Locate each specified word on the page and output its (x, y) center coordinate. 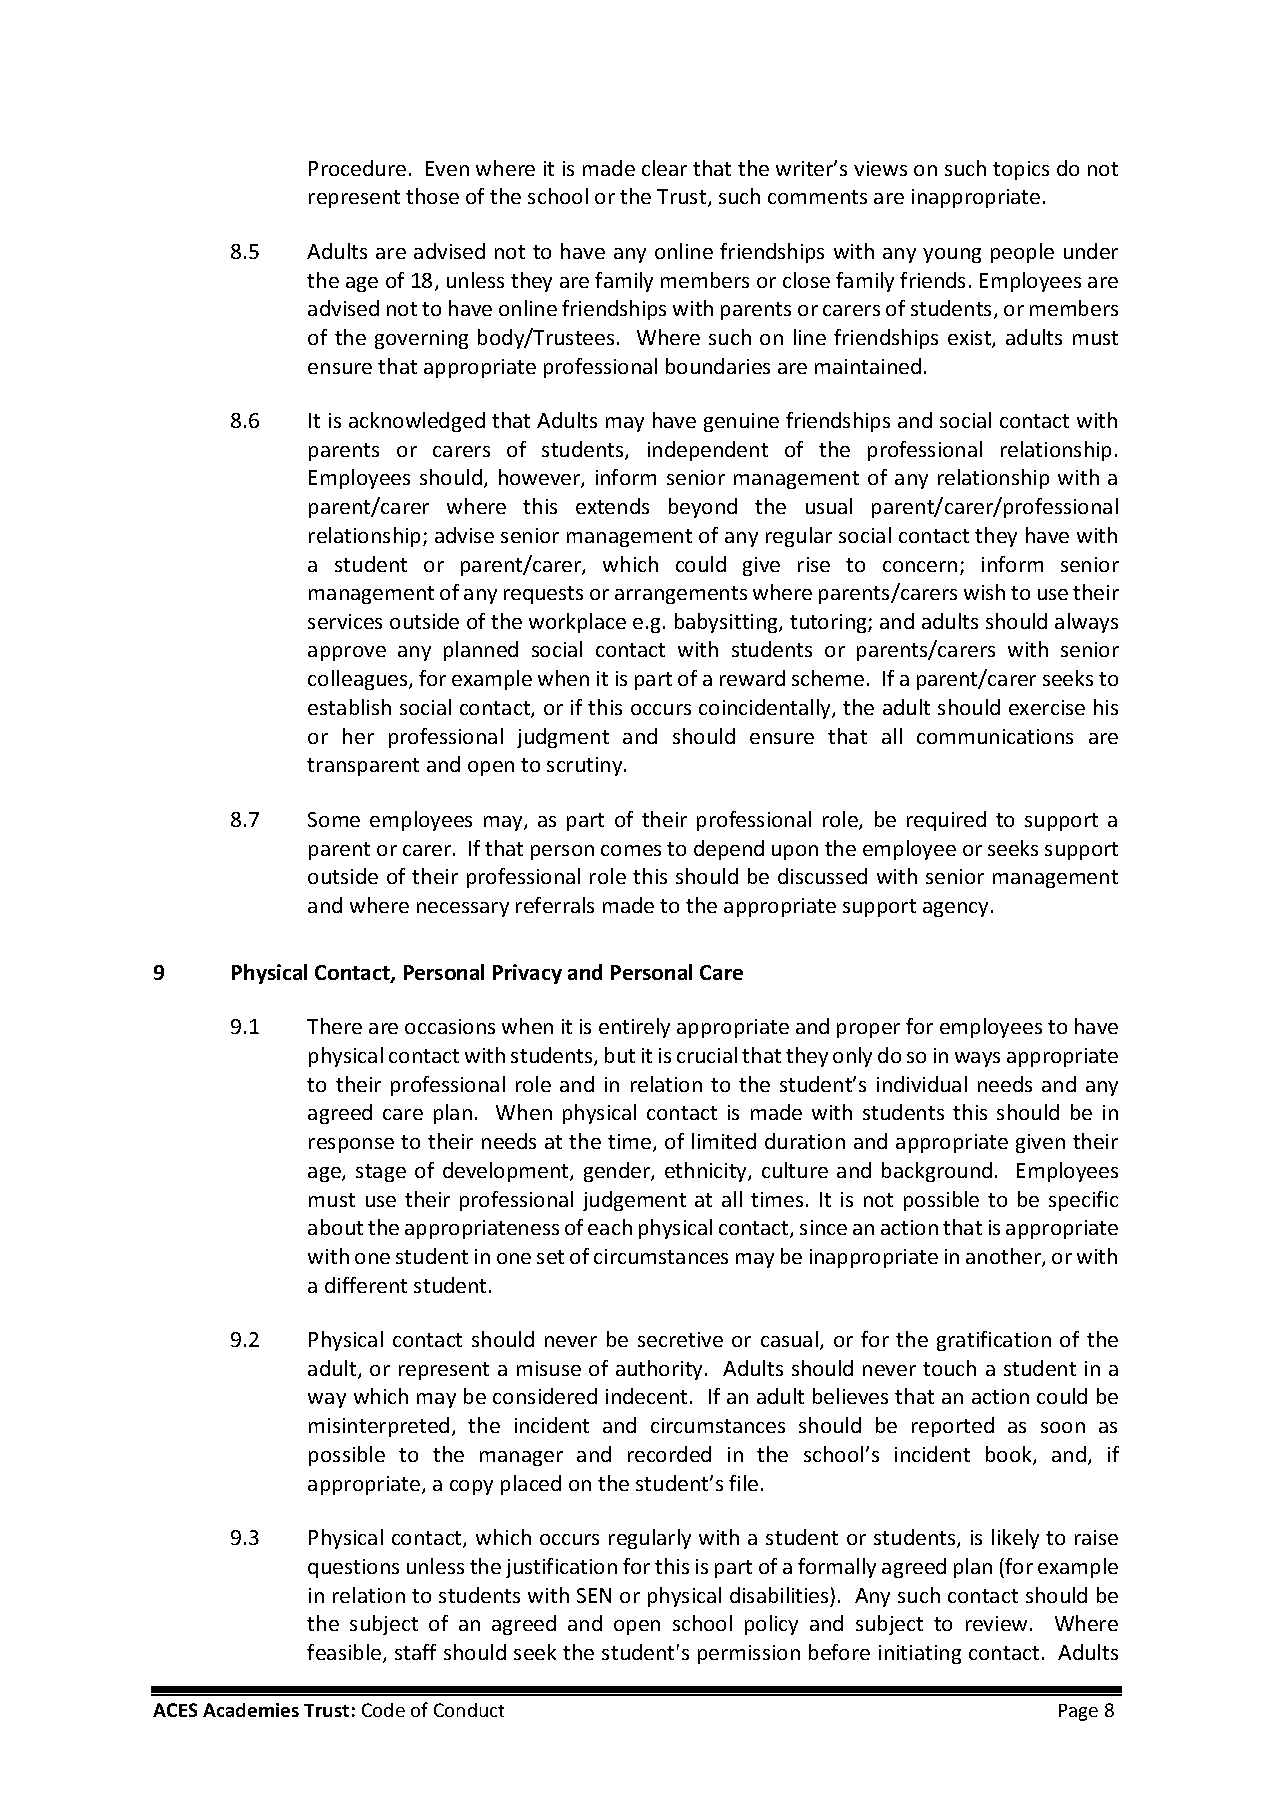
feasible (345, 1653)
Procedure (357, 168)
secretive (680, 1339)
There (334, 1026)
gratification (994, 1341)
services (345, 621)
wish (984, 592)
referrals (555, 905)
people (1022, 253)
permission (749, 1654)
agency (955, 909)
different (366, 1285)
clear (664, 168)
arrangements (681, 595)
